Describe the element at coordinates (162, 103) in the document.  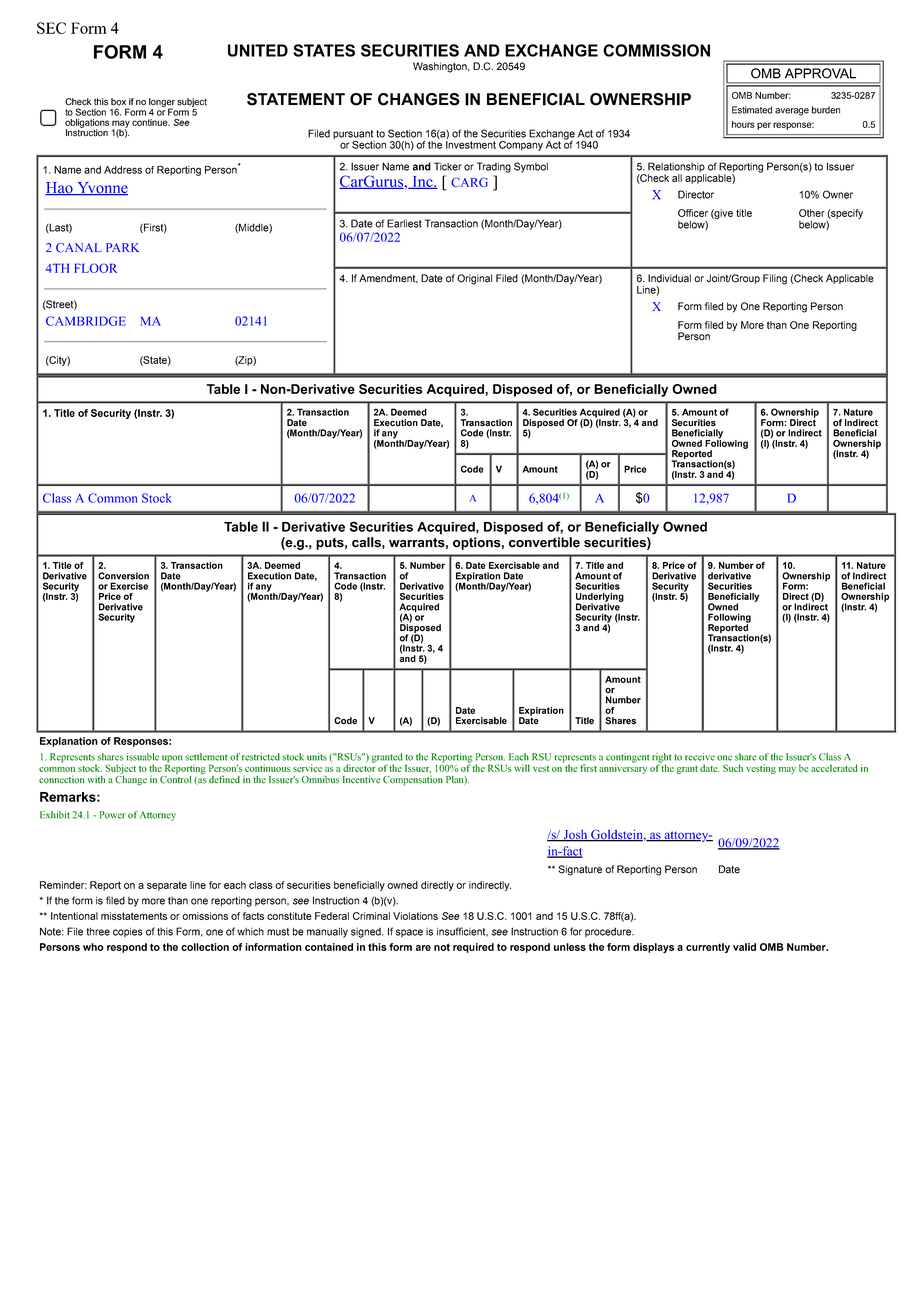
I see `longer` at that location.
